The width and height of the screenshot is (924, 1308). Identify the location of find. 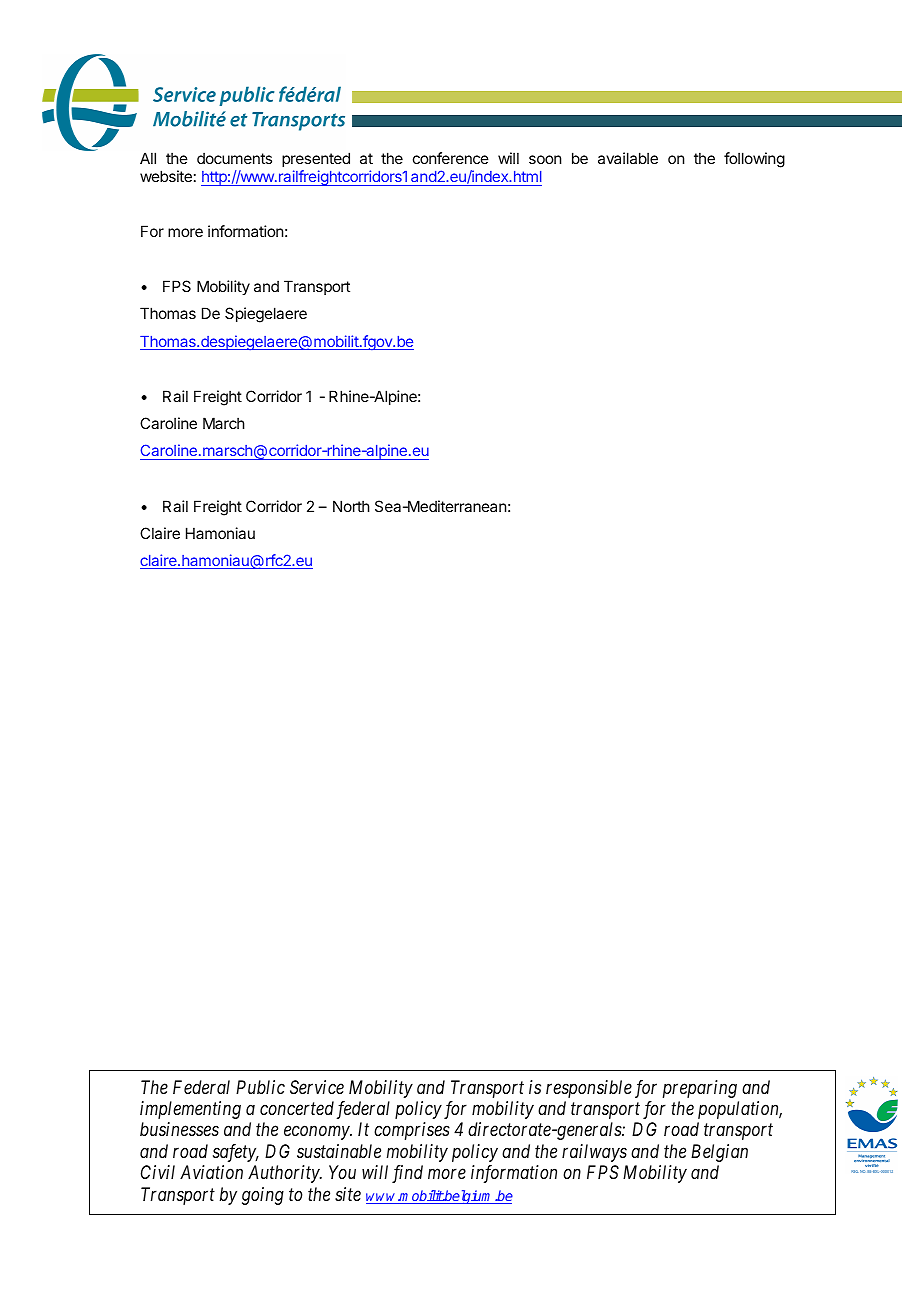
(407, 1174).
